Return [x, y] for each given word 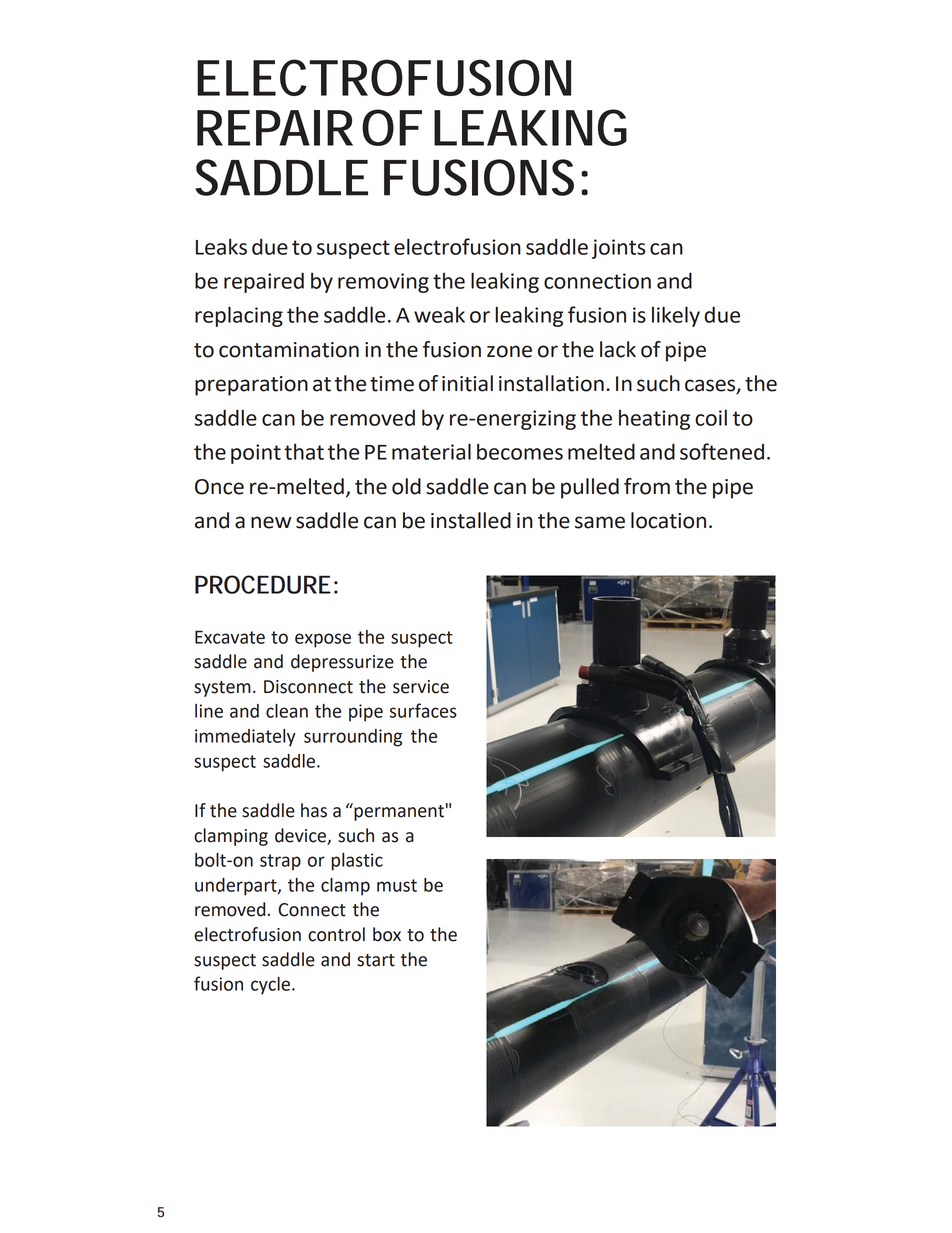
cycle [270, 986]
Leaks [221, 247]
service [421, 687]
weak [439, 315]
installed [471, 520]
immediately [245, 738]
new [271, 522]
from [647, 486]
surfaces [423, 710]
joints [619, 249]
